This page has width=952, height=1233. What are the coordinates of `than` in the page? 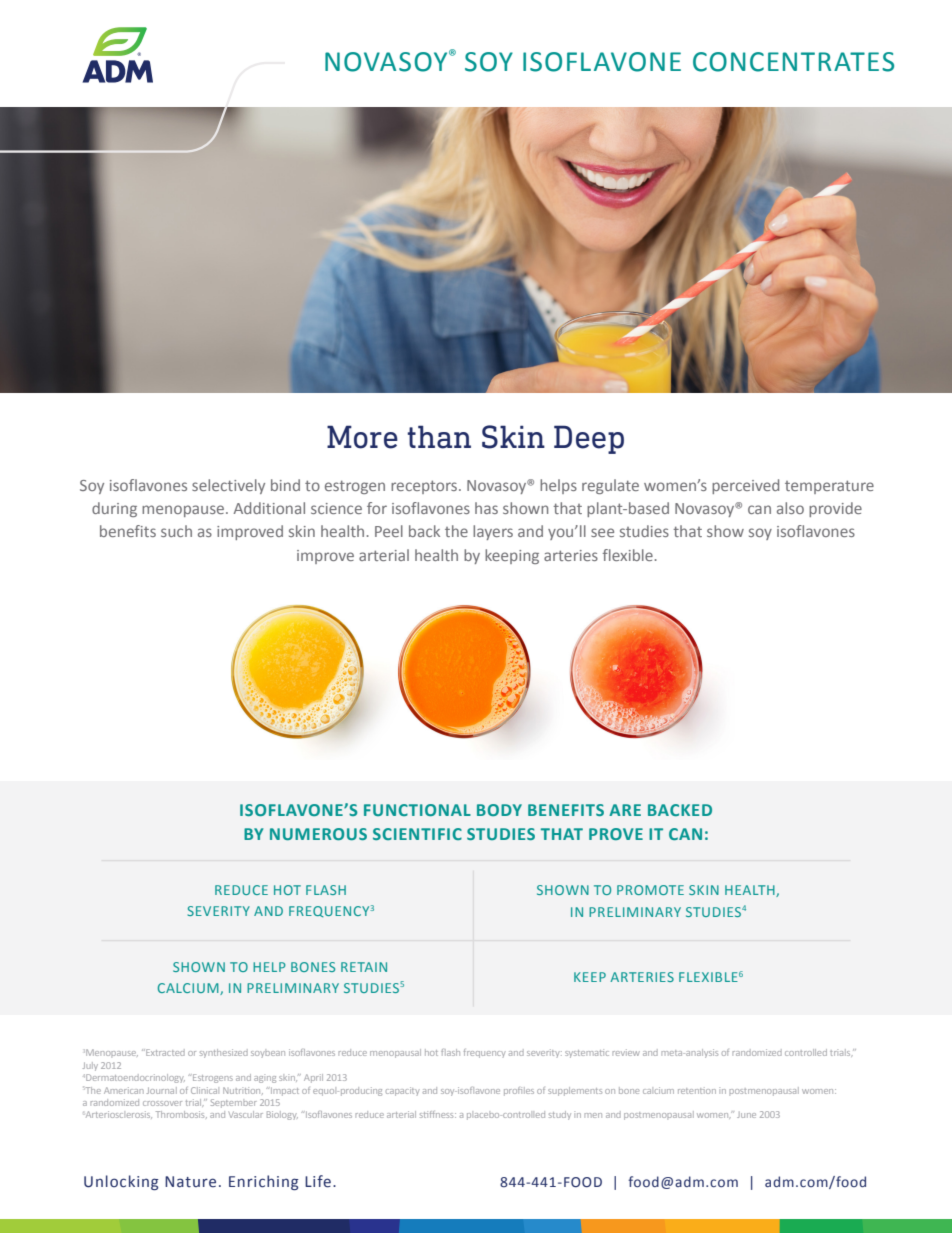 It's located at (439, 437).
